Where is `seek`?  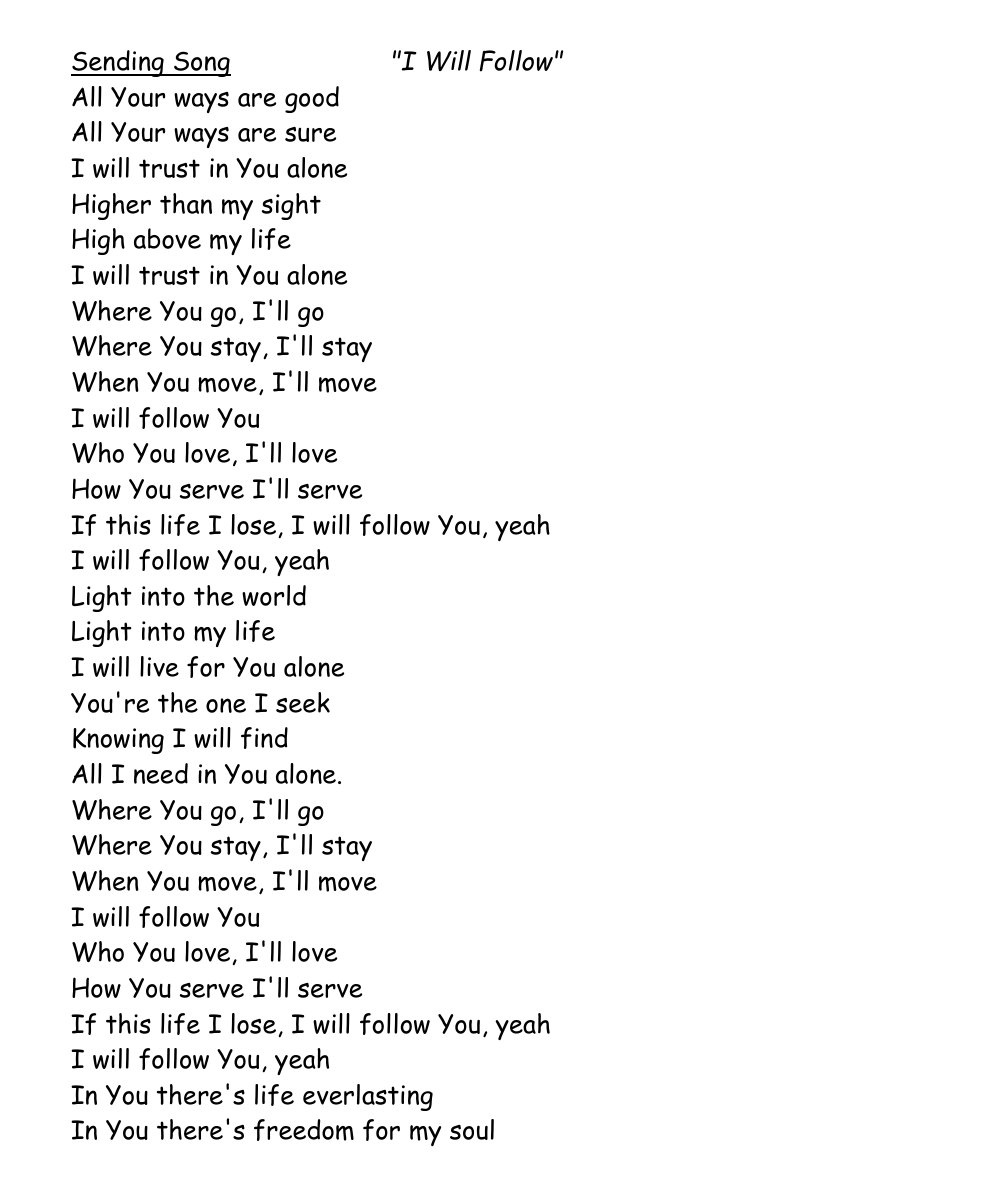 seek is located at coordinates (303, 702).
